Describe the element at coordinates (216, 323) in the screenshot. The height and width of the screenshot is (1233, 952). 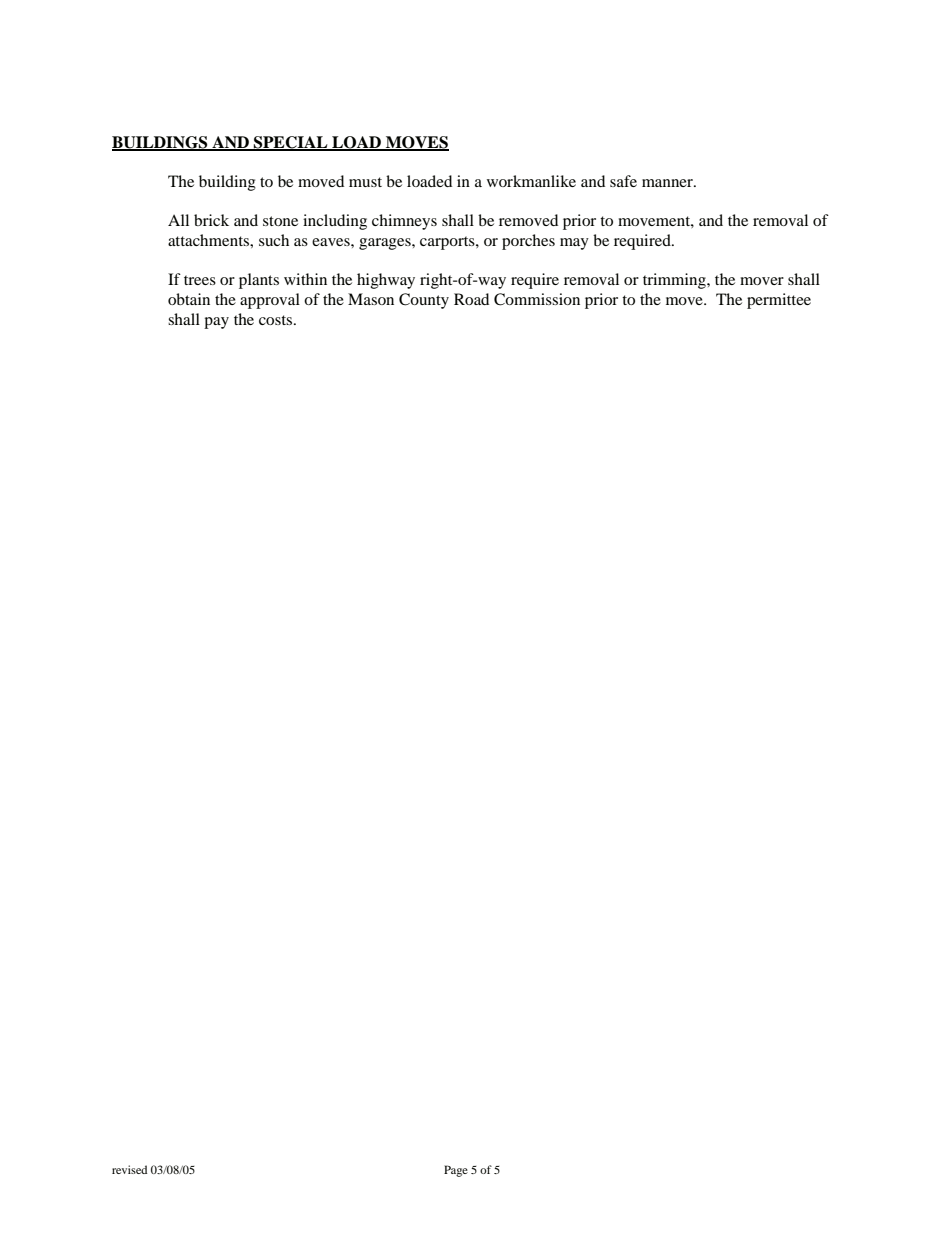
I see `pay` at that location.
